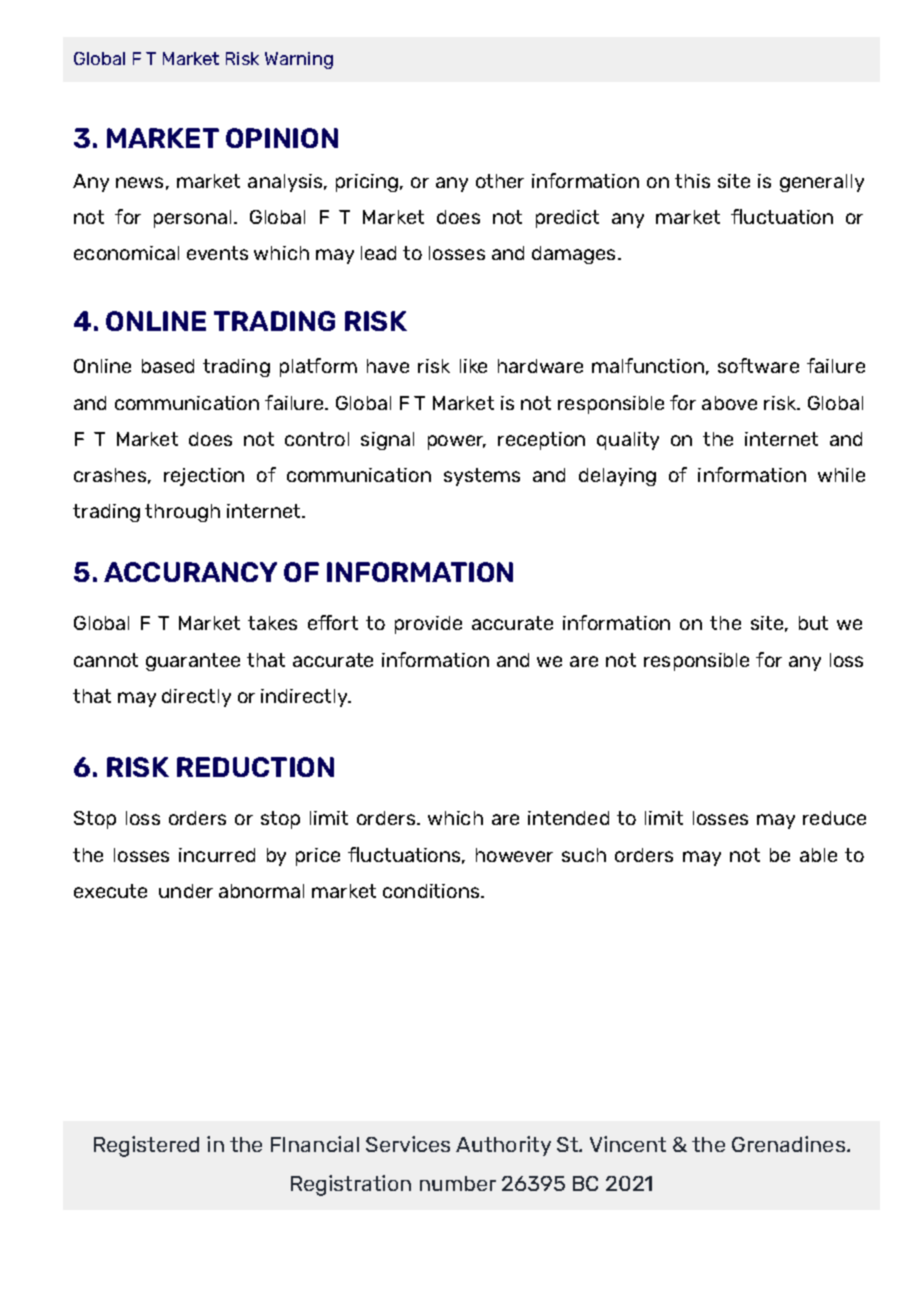 The height and width of the screenshot is (1304, 924). What do you see at coordinates (503, 1146) in the screenshot?
I see `Authority` at bounding box center [503, 1146].
